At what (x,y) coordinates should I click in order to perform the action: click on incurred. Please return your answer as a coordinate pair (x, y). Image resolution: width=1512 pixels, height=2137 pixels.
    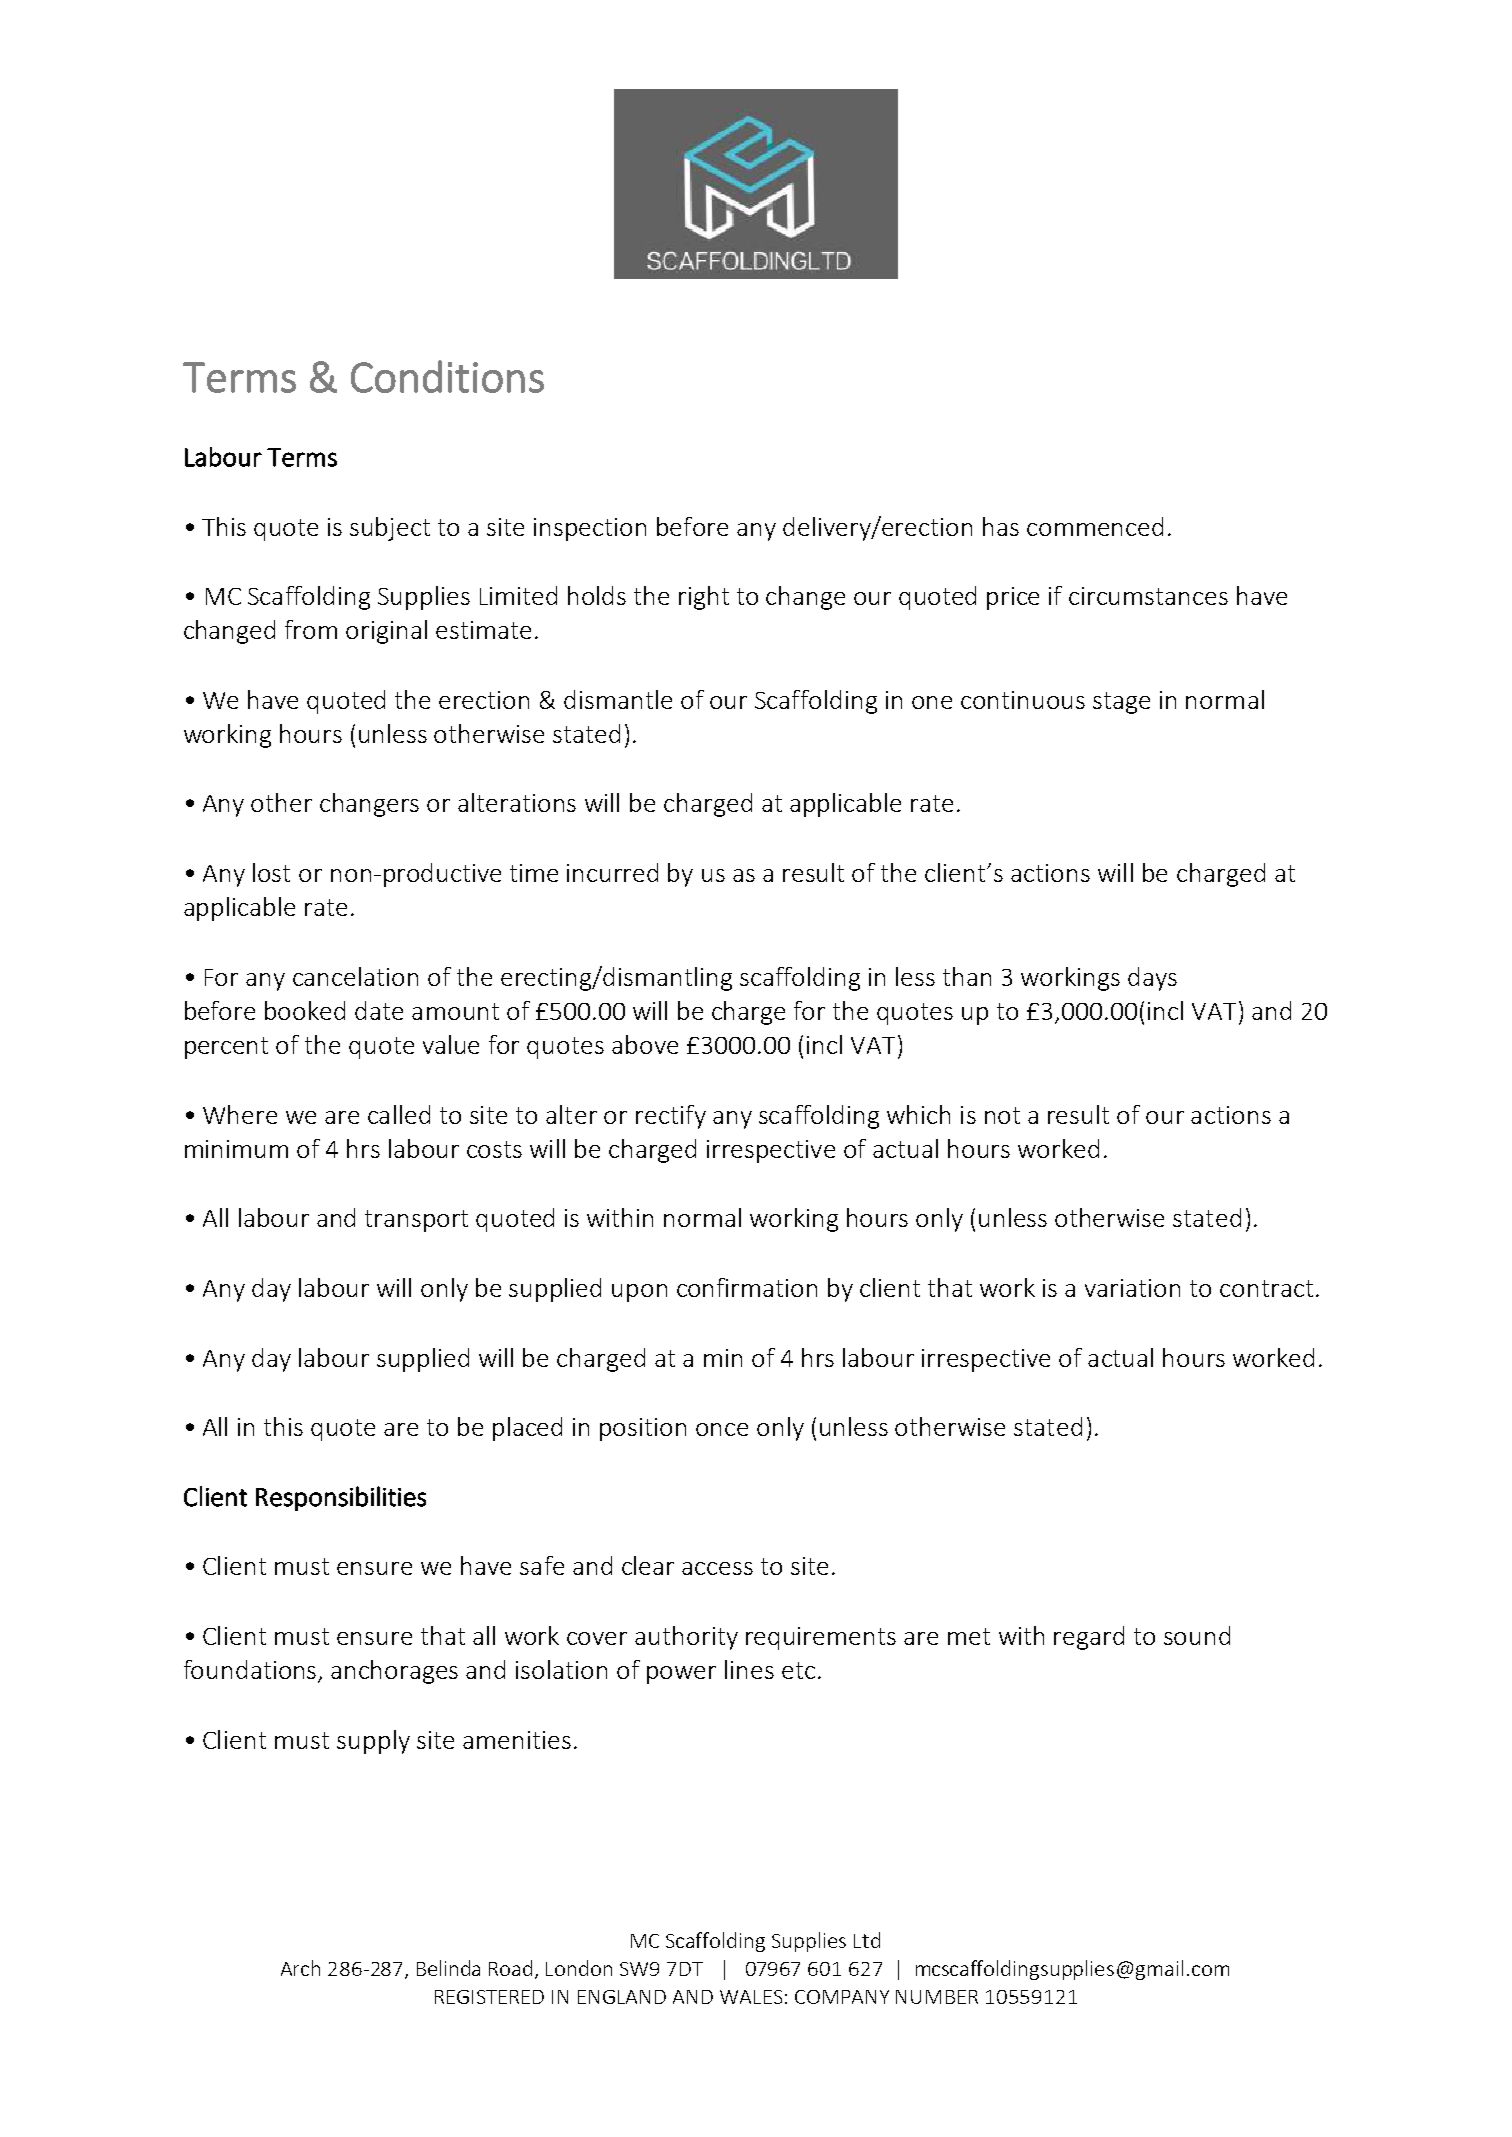
    Looking at the image, I should click on (612, 872).
